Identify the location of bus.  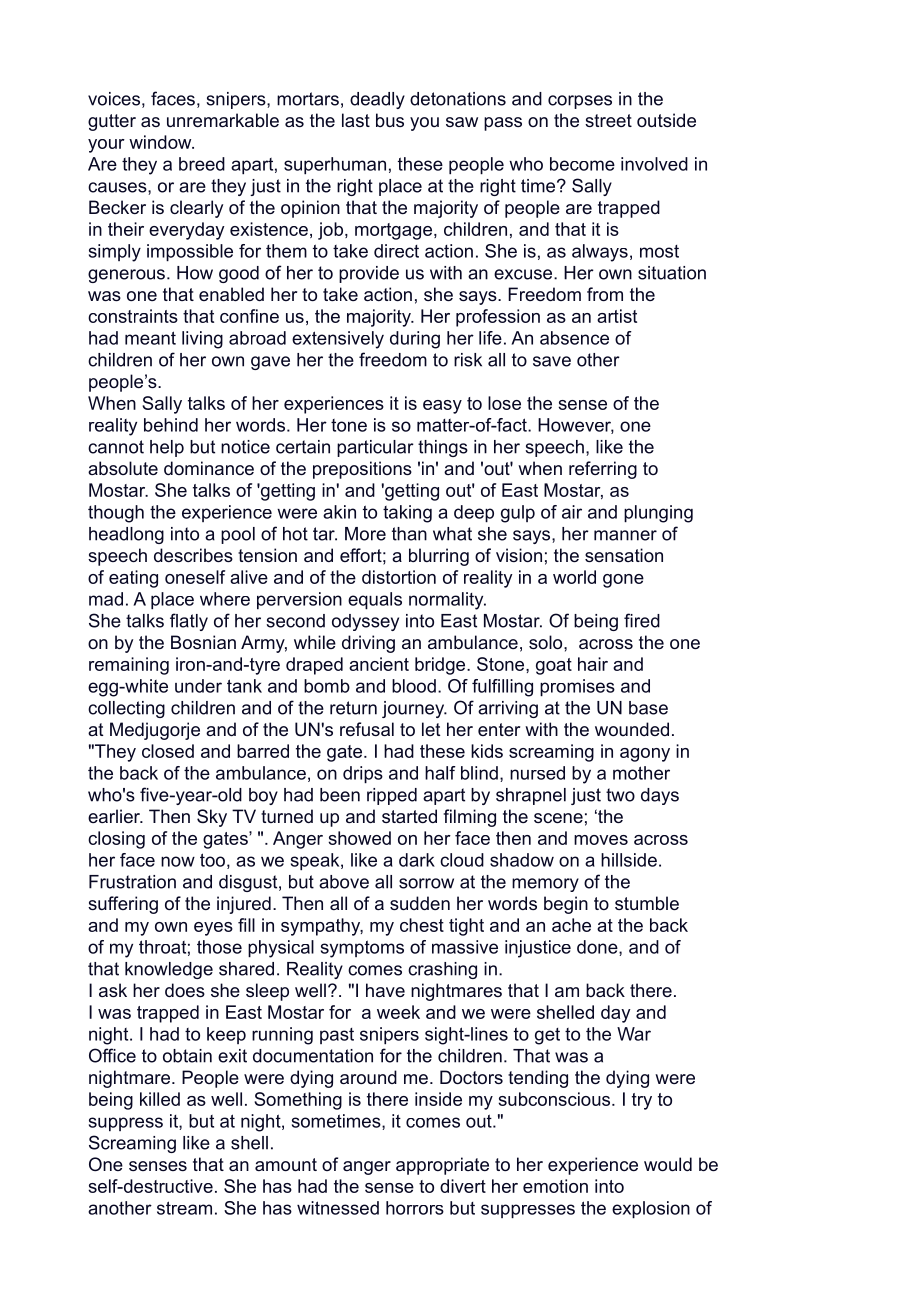
(390, 120).
